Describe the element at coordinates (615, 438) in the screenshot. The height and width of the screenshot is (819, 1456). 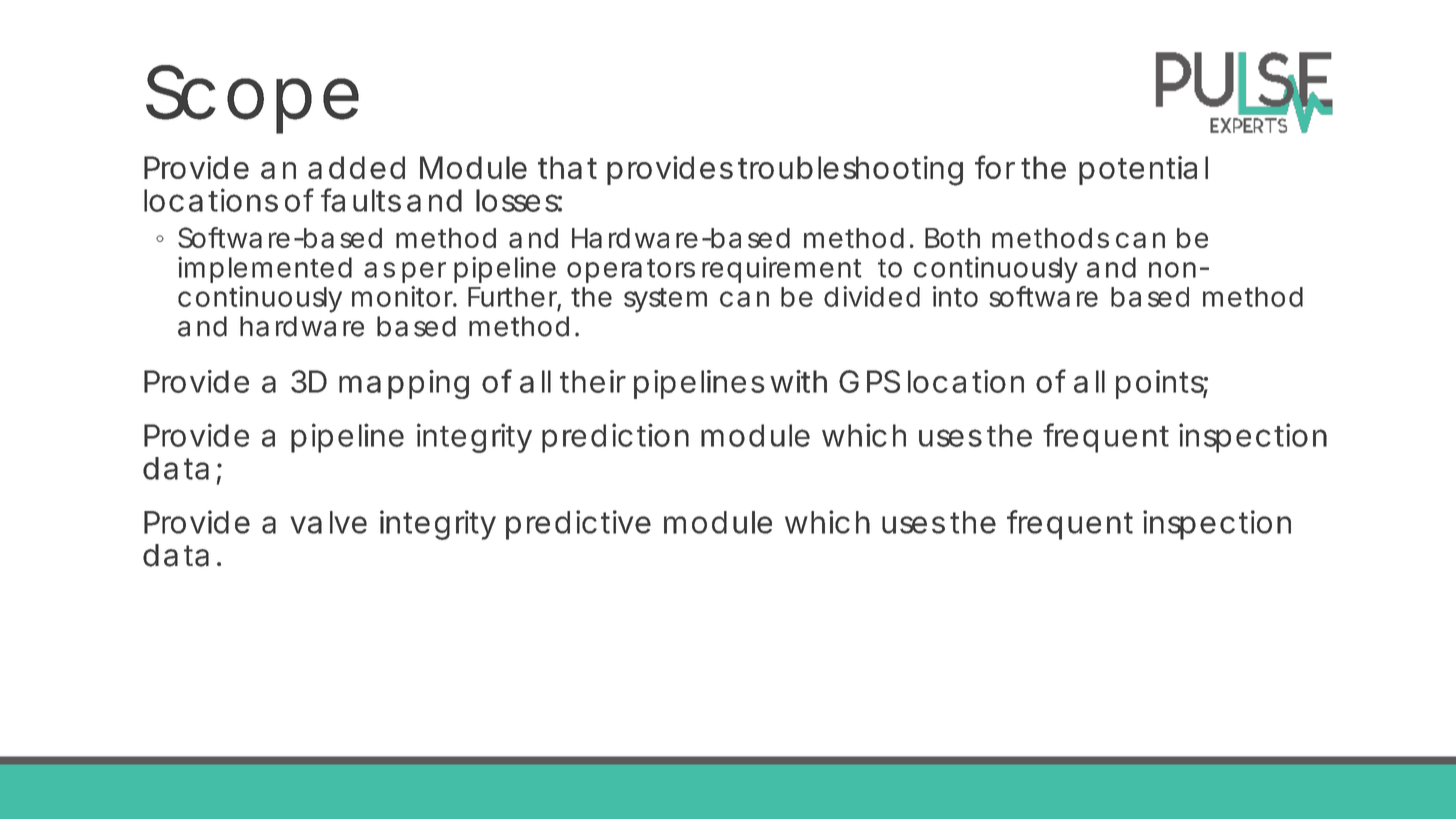
I see `prediction` at that location.
